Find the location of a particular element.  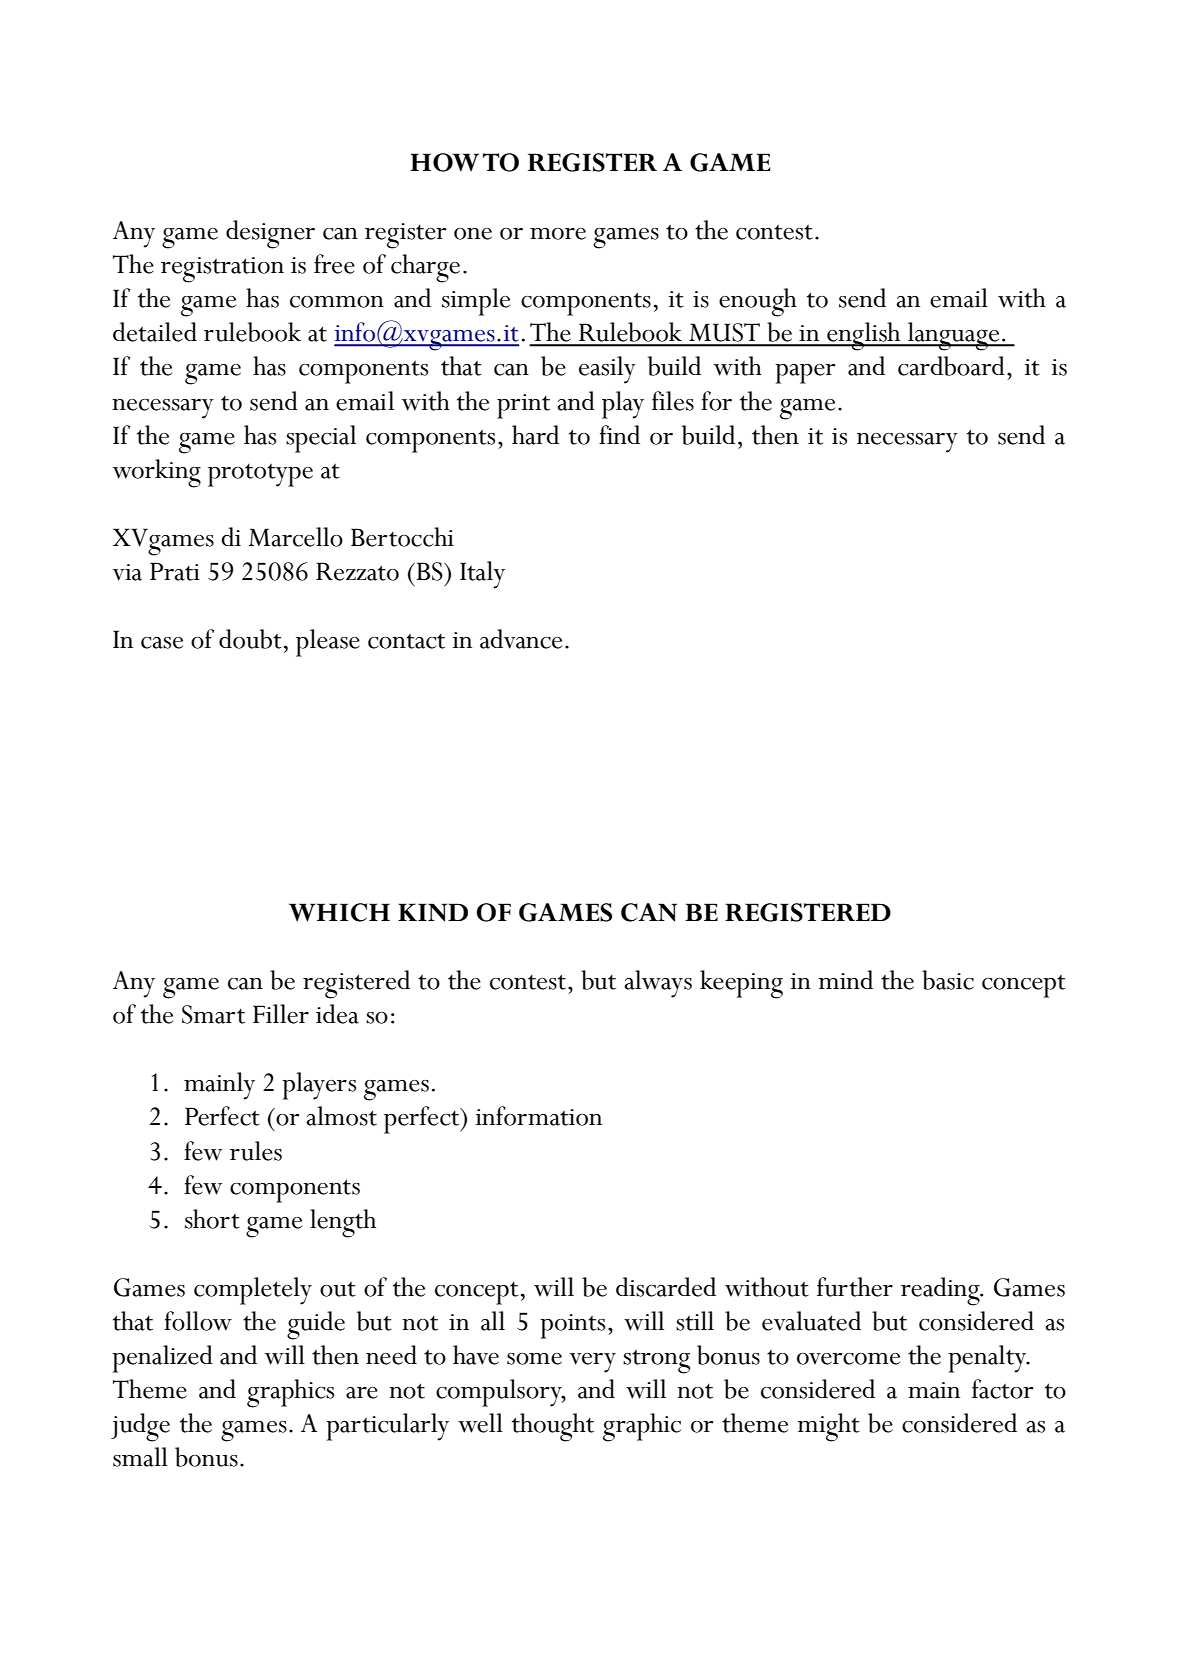

advance is located at coordinates (521, 639).
